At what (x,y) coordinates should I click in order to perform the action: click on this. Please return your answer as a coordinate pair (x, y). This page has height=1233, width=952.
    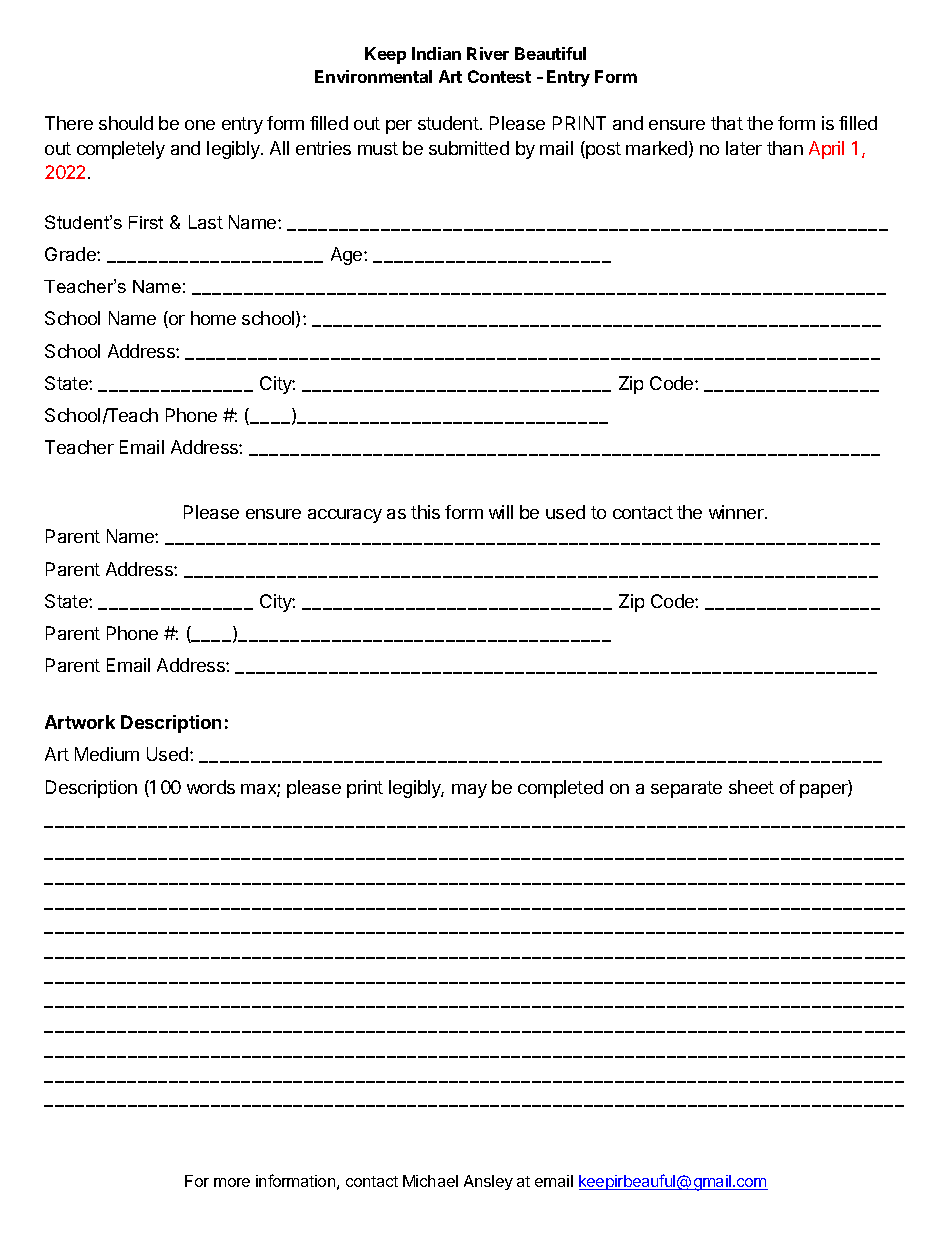
    Looking at the image, I should click on (425, 512).
